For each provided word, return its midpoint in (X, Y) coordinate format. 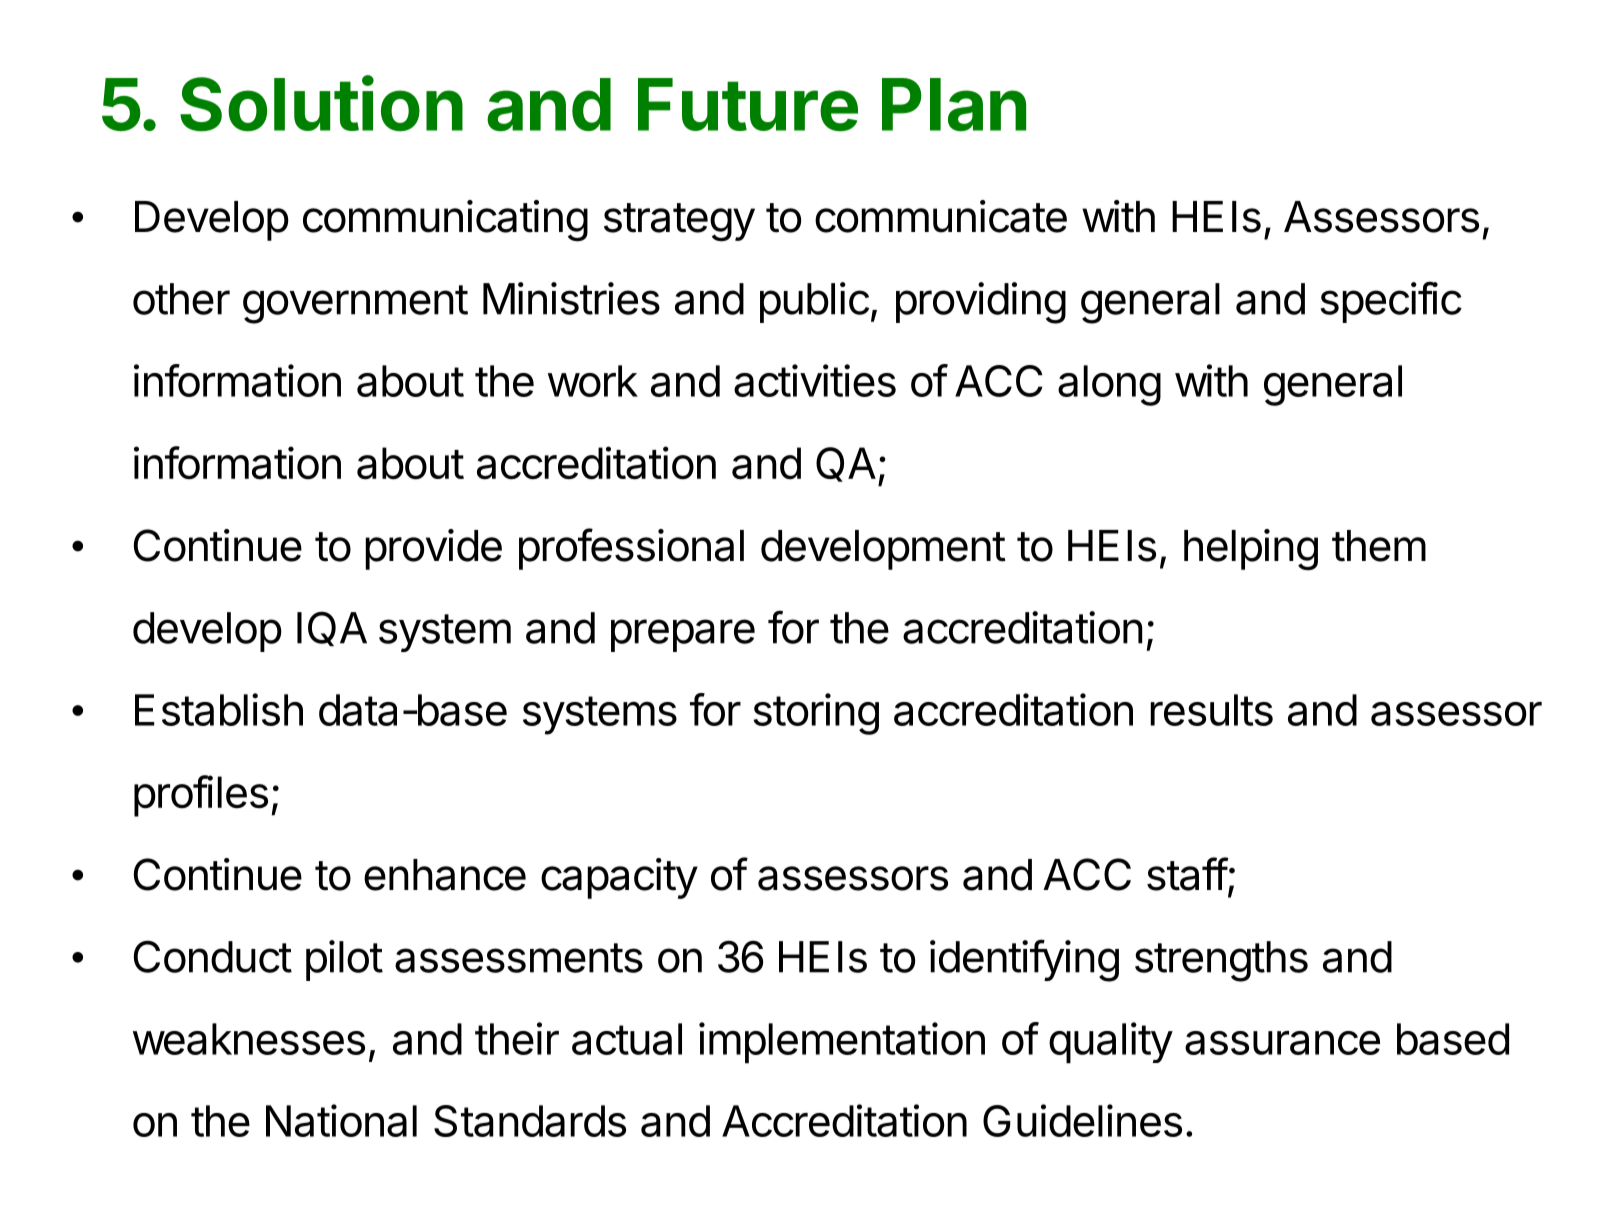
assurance (1282, 1043)
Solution (321, 103)
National (341, 1120)
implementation (842, 1043)
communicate (941, 216)
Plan (954, 105)
